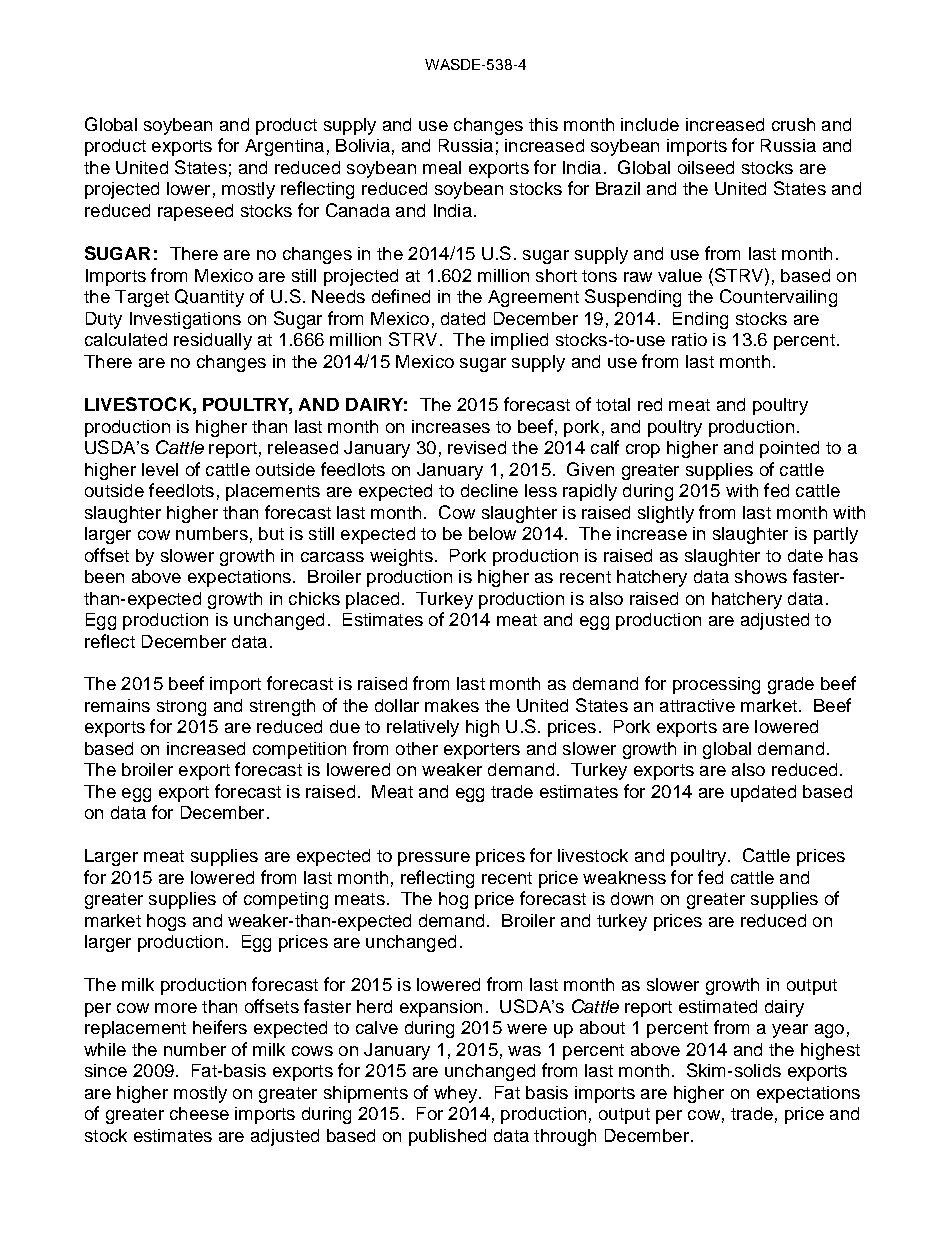  What do you see at coordinates (706, 167) in the screenshot?
I see `oilseed` at bounding box center [706, 167].
